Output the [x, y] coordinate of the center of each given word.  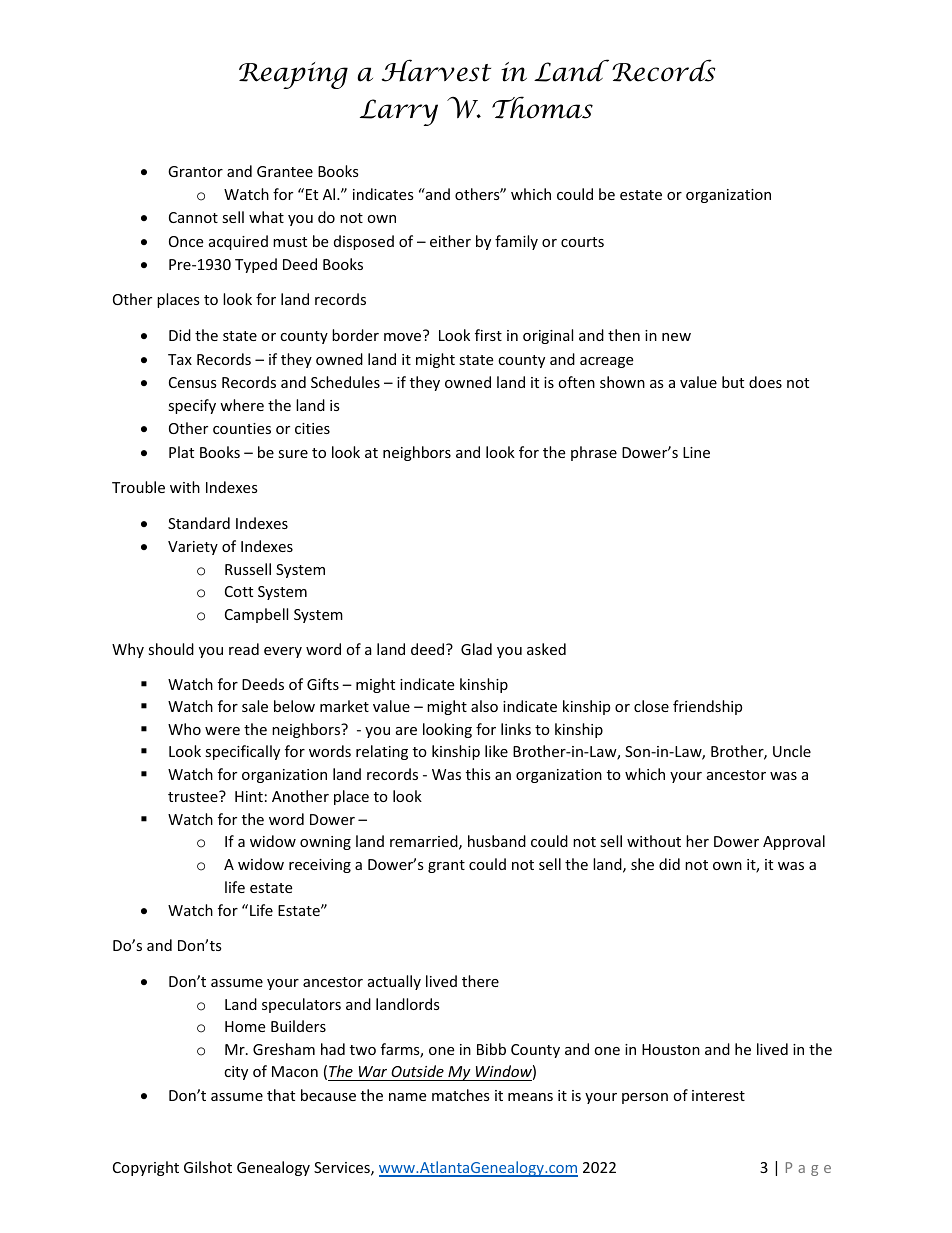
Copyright [146, 1168]
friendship [707, 707]
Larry [399, 112]
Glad [476, 649]
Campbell [256, 615]
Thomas [542, 107]
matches [461, 1095]
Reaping [293, 75]
